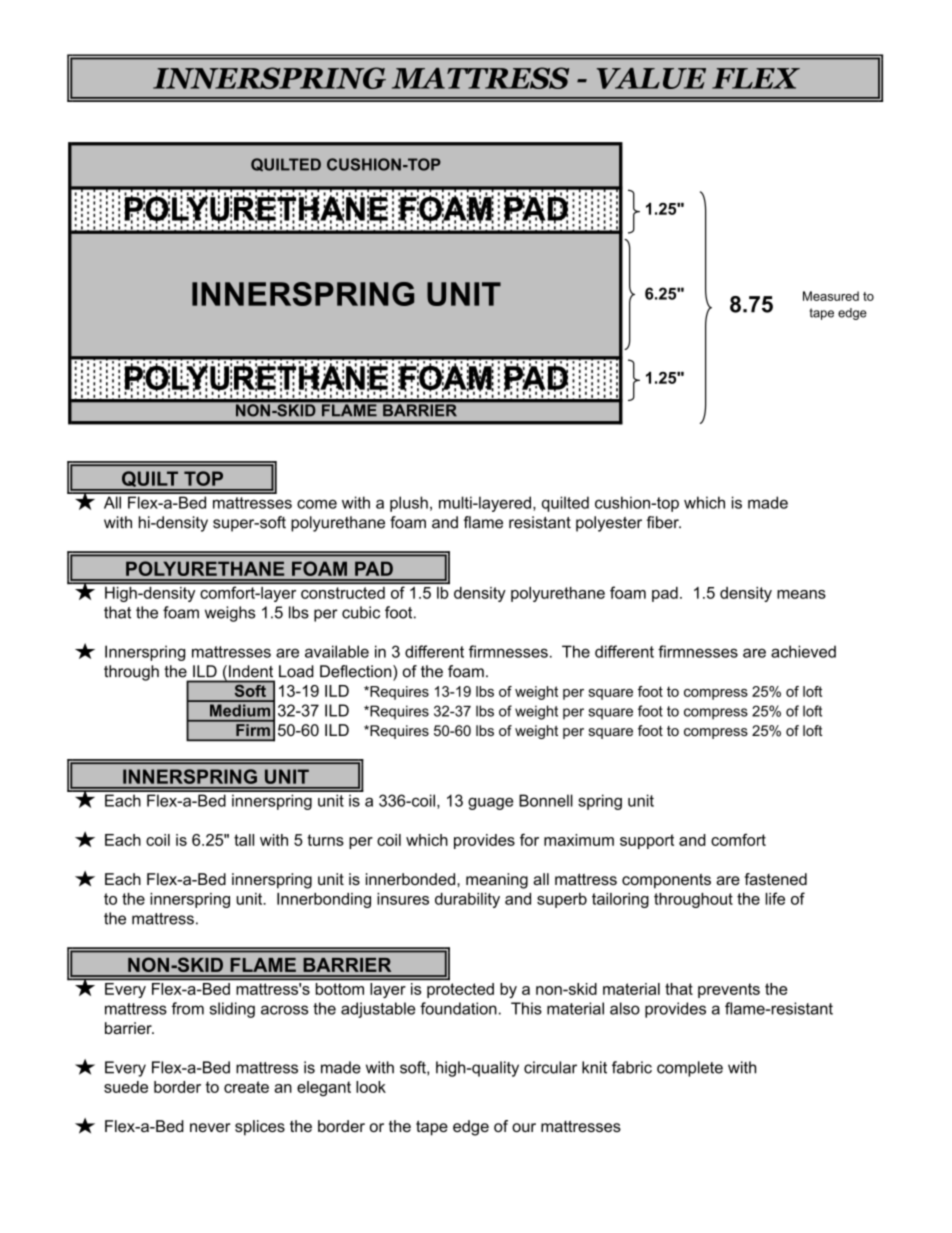 The width and height of the image is (952, 1233). What do you see at coordinates (361, 612) in the image?
I see `cubic` at bounding box center [361, 612].
